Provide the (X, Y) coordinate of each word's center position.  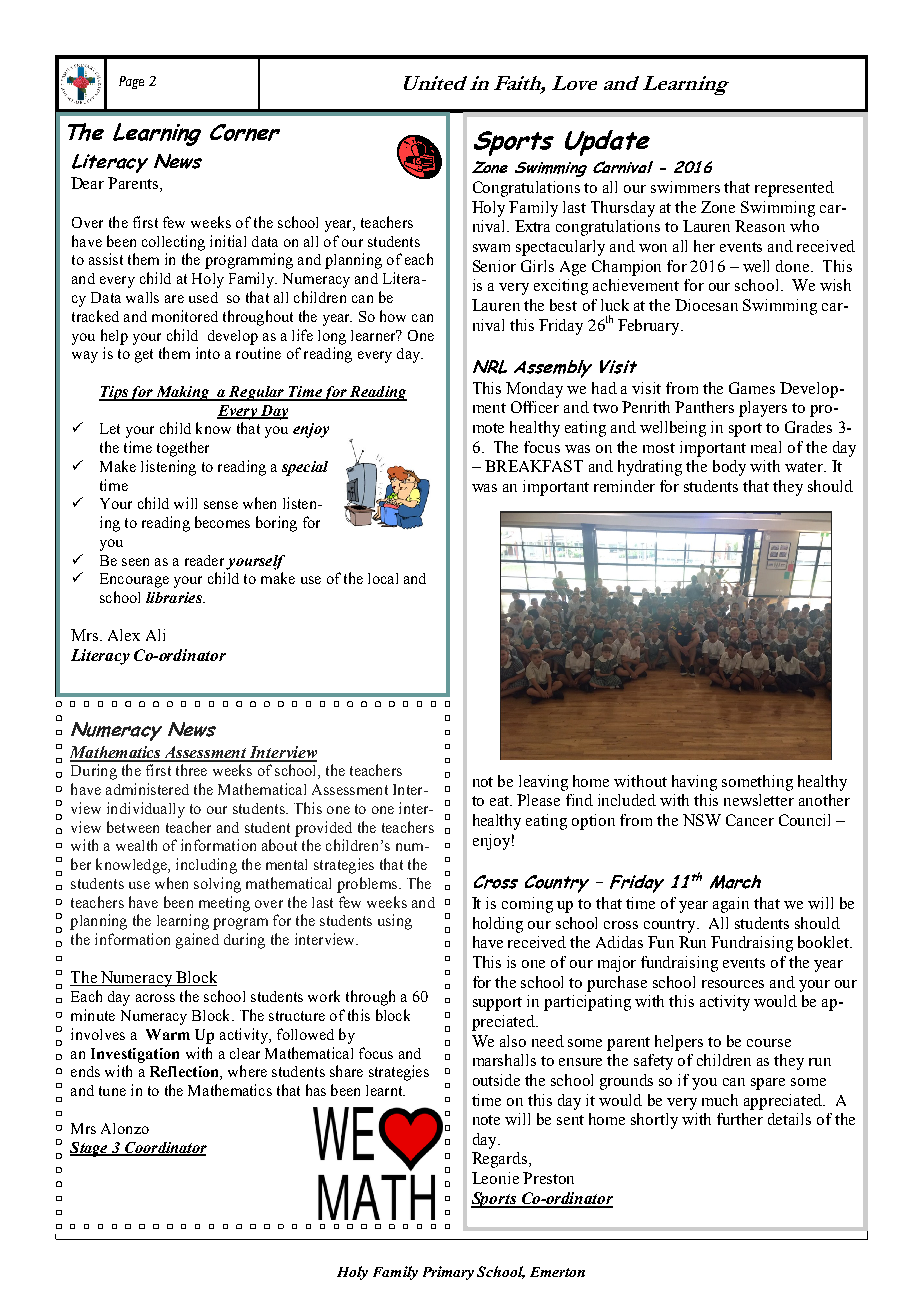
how (393, 316)
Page (131, 82)
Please (538, 800)
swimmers (685, 187)
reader (204, 560)
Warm (168, 1034)
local (383, 578)
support (497, 1004)
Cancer (750, 820)
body (729, 468)
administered (147, 789)
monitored (185, 316)
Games (752, 388)
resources (733, 984)
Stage (90, 1149)
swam (491, 248)
